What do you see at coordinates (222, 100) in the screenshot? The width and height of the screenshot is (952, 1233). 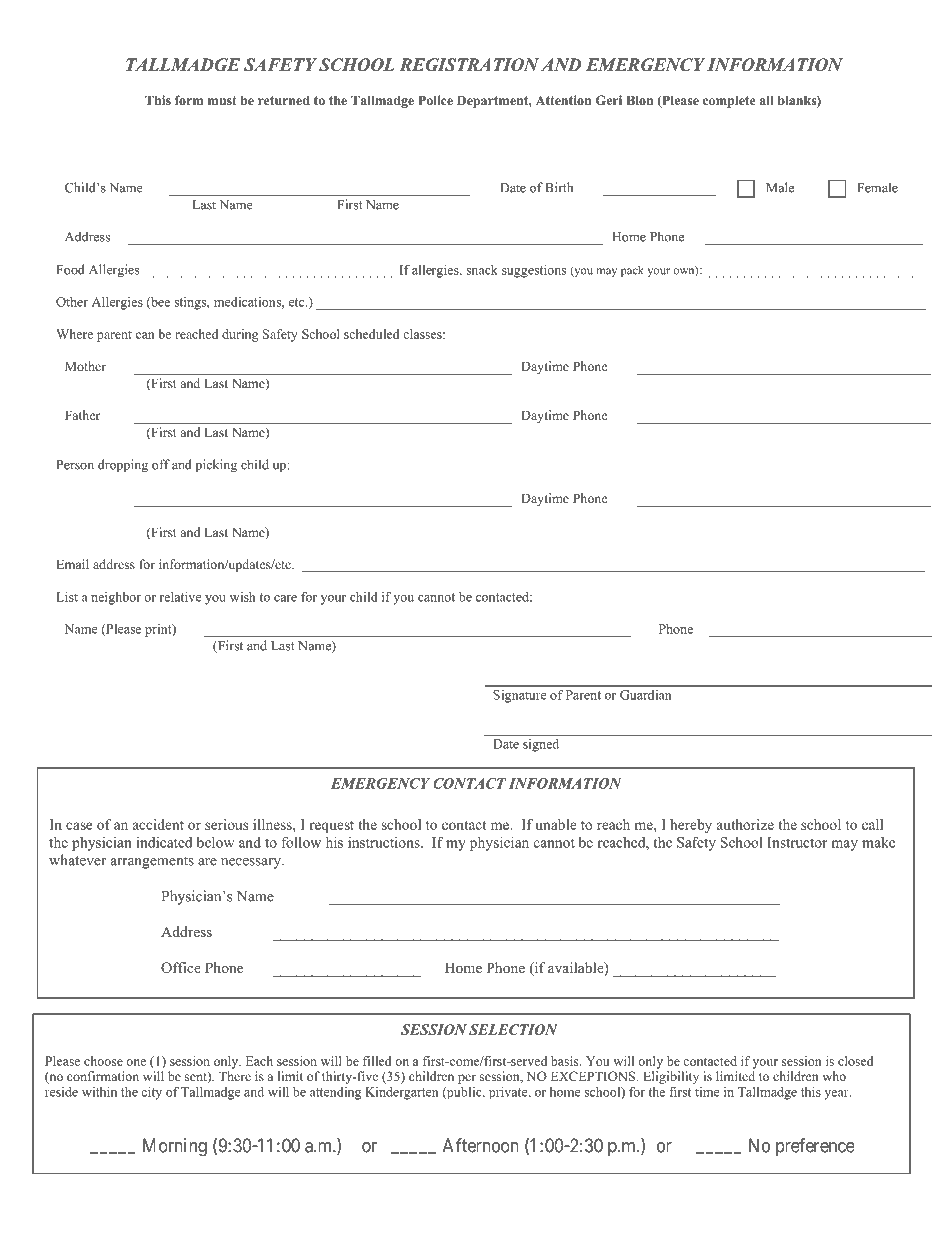 I see `must` at bounding box center [222, 100].
